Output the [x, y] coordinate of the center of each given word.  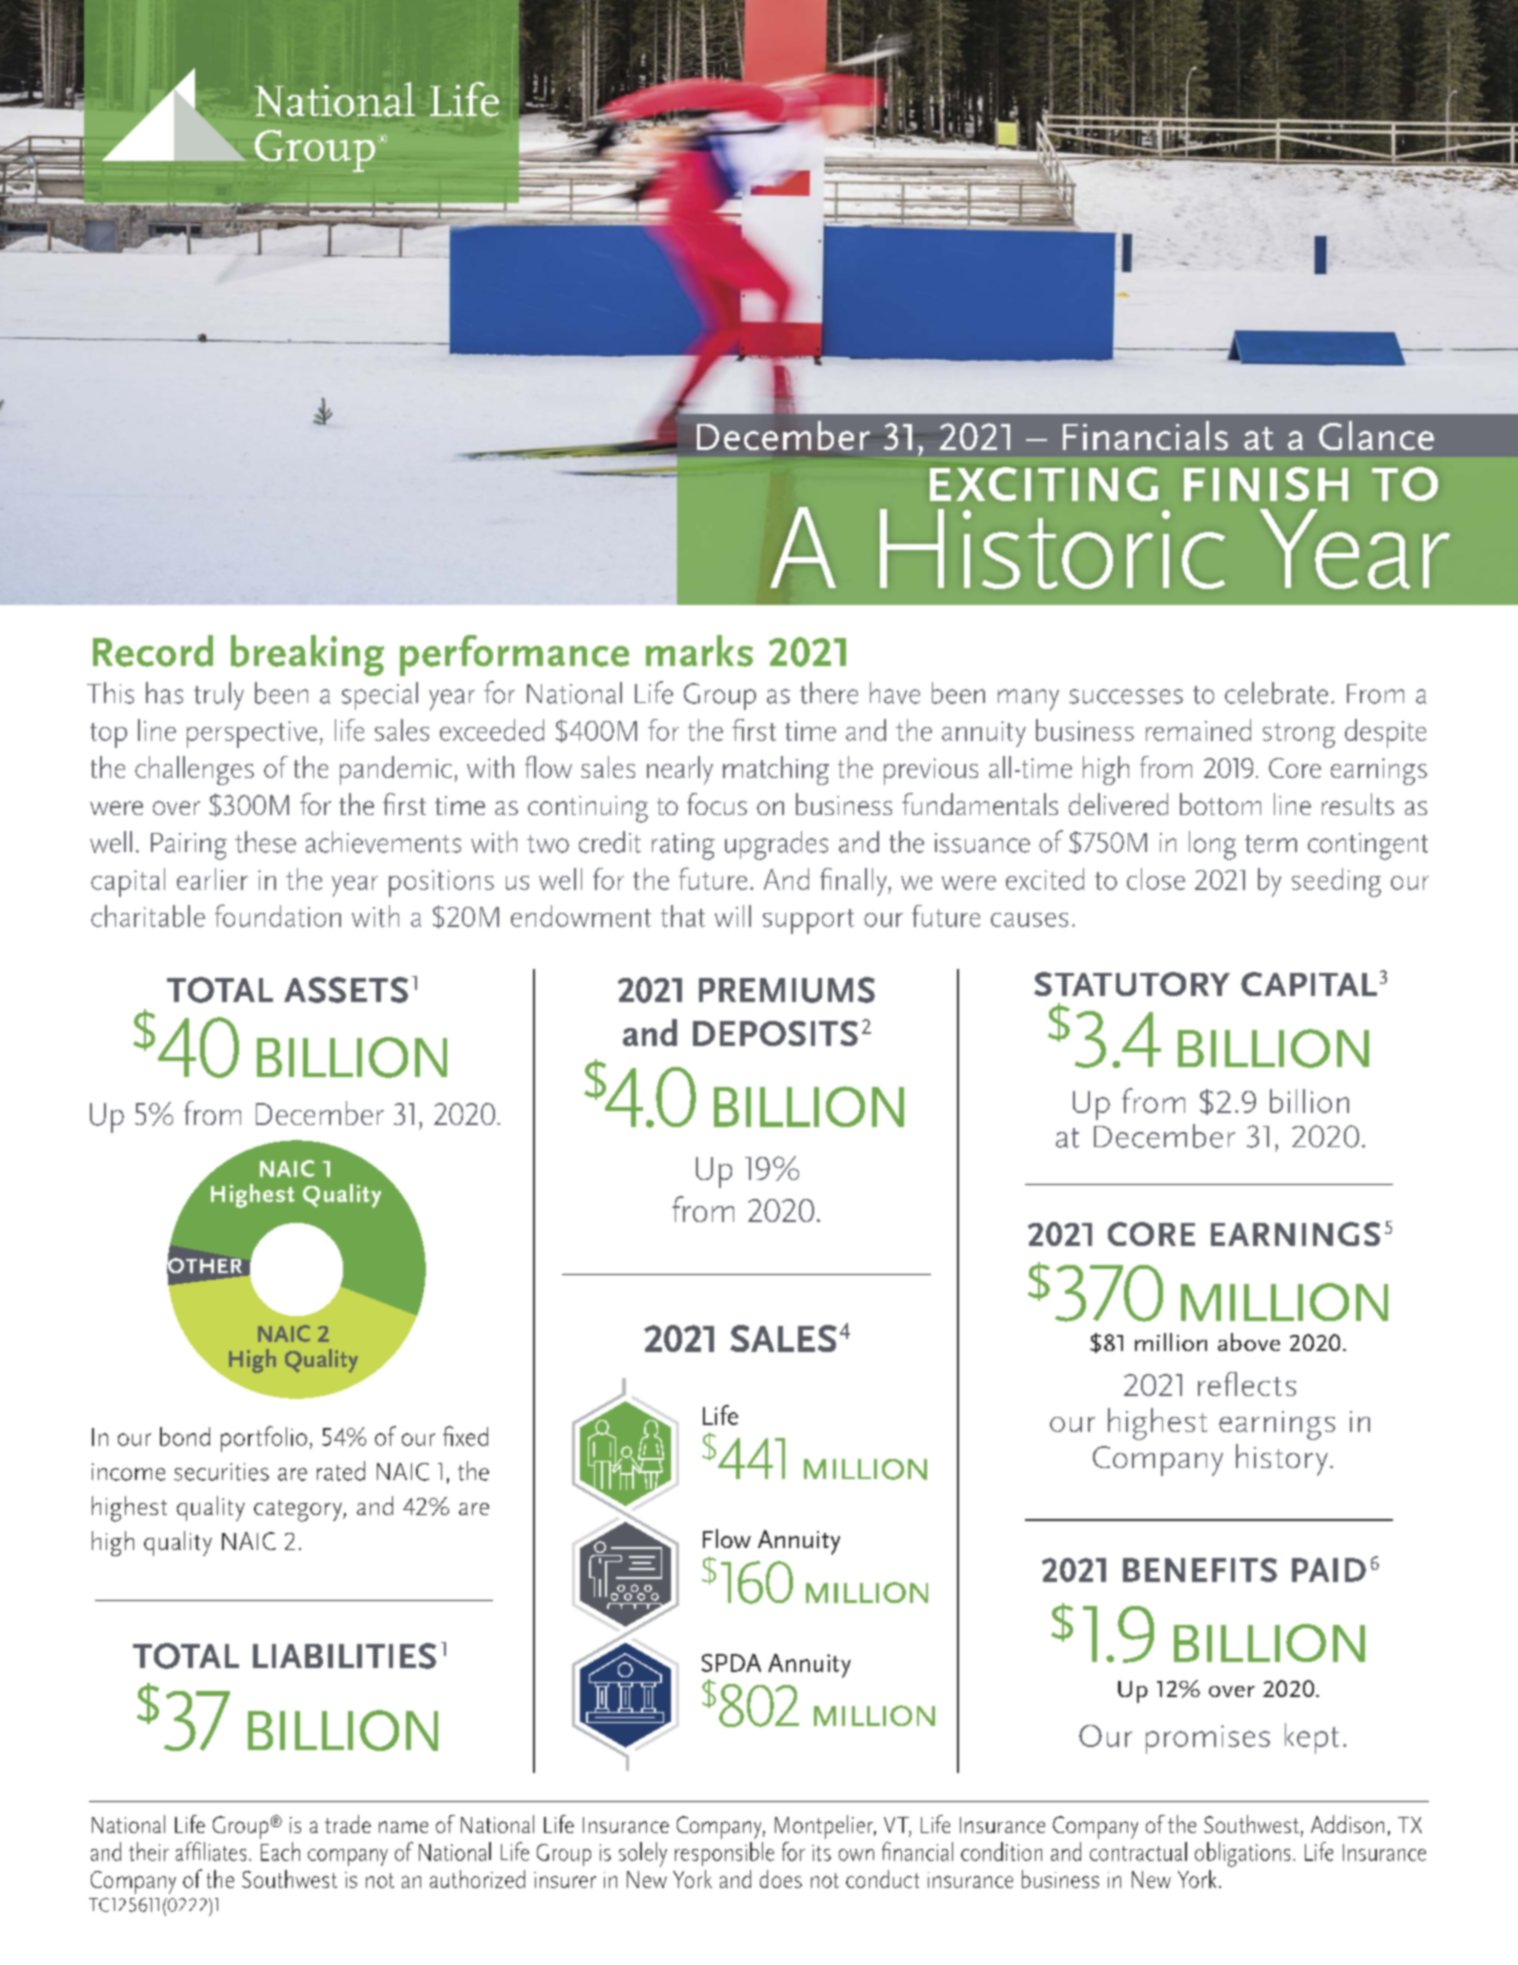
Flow [727, 1538]
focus [717, 804]
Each [280, 1851]
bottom [1220, 804]
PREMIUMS [787, 990]
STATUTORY [1132, 984]
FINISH [1266, 484]
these [265, 842]
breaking [307, 655]
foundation [278, 915]
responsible [724, 1854]
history [1282, 1460]
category [299, 1511]
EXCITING [1044, 484]
